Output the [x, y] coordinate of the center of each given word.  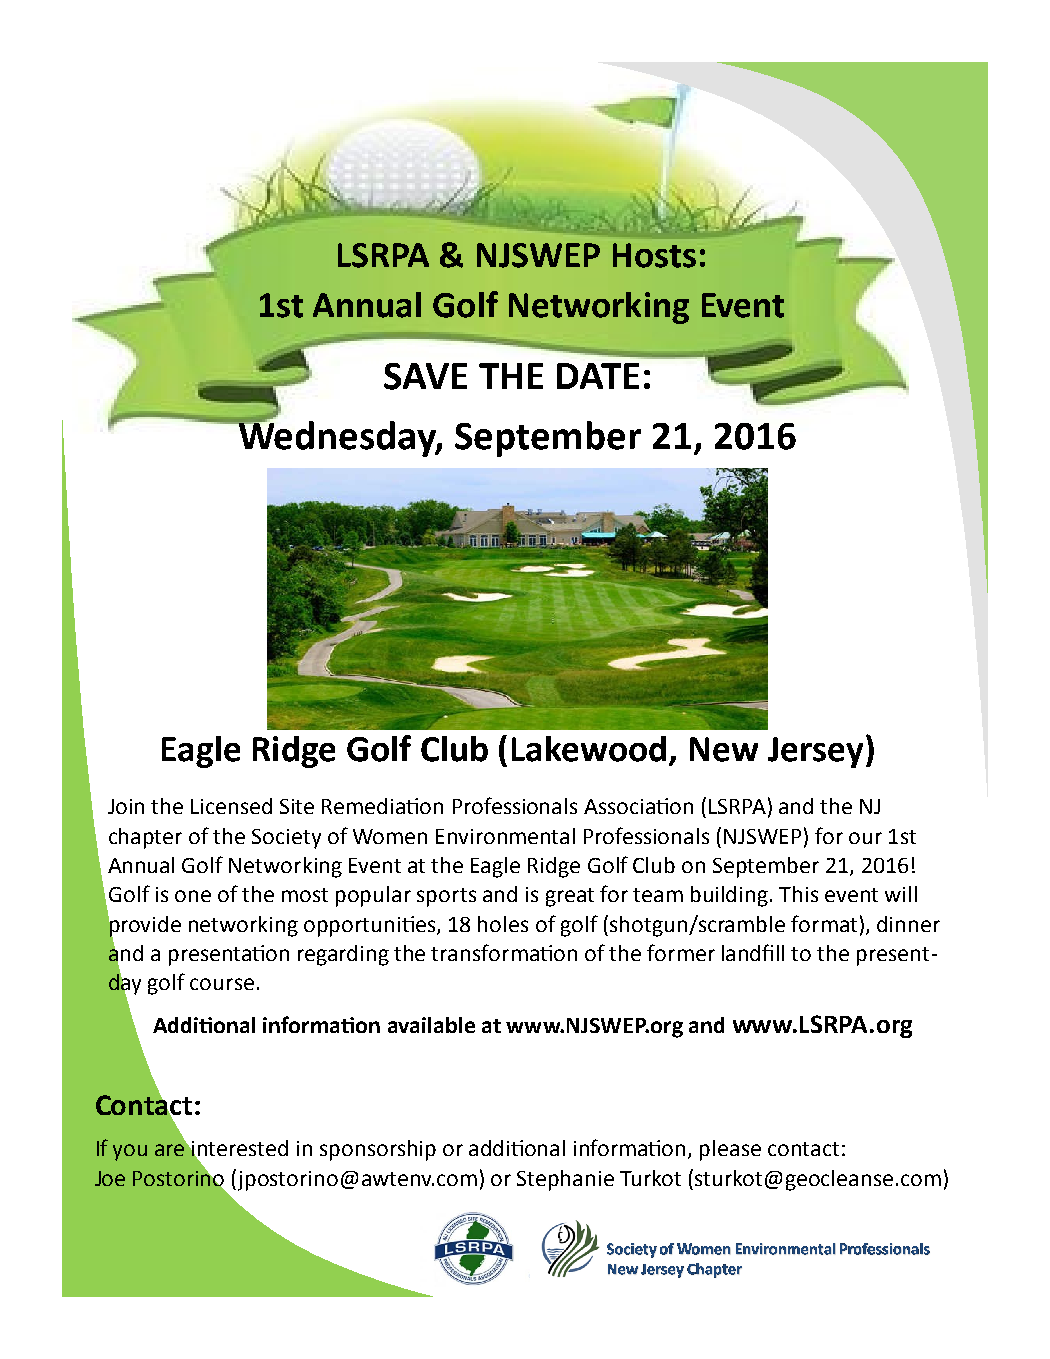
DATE [598, 376]
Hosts [654, 255]
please [730, 1150]
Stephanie [565, 1180]
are [171, 1149]
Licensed [231, 806]
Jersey [815, 752]
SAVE [425, 376]
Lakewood [589, 749]
